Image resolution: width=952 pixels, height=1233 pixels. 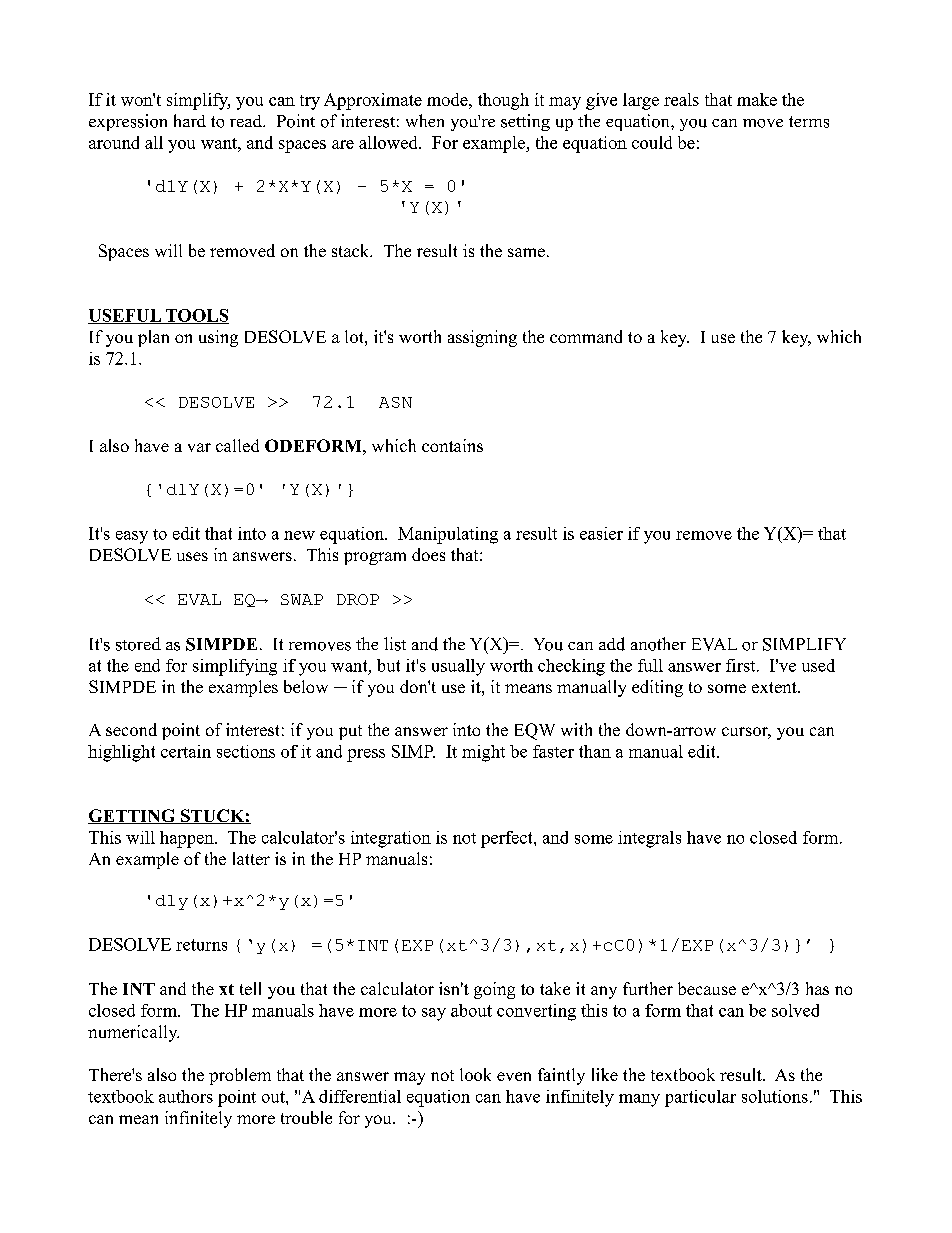 I want to click on when, so click(x=425, y=120).
